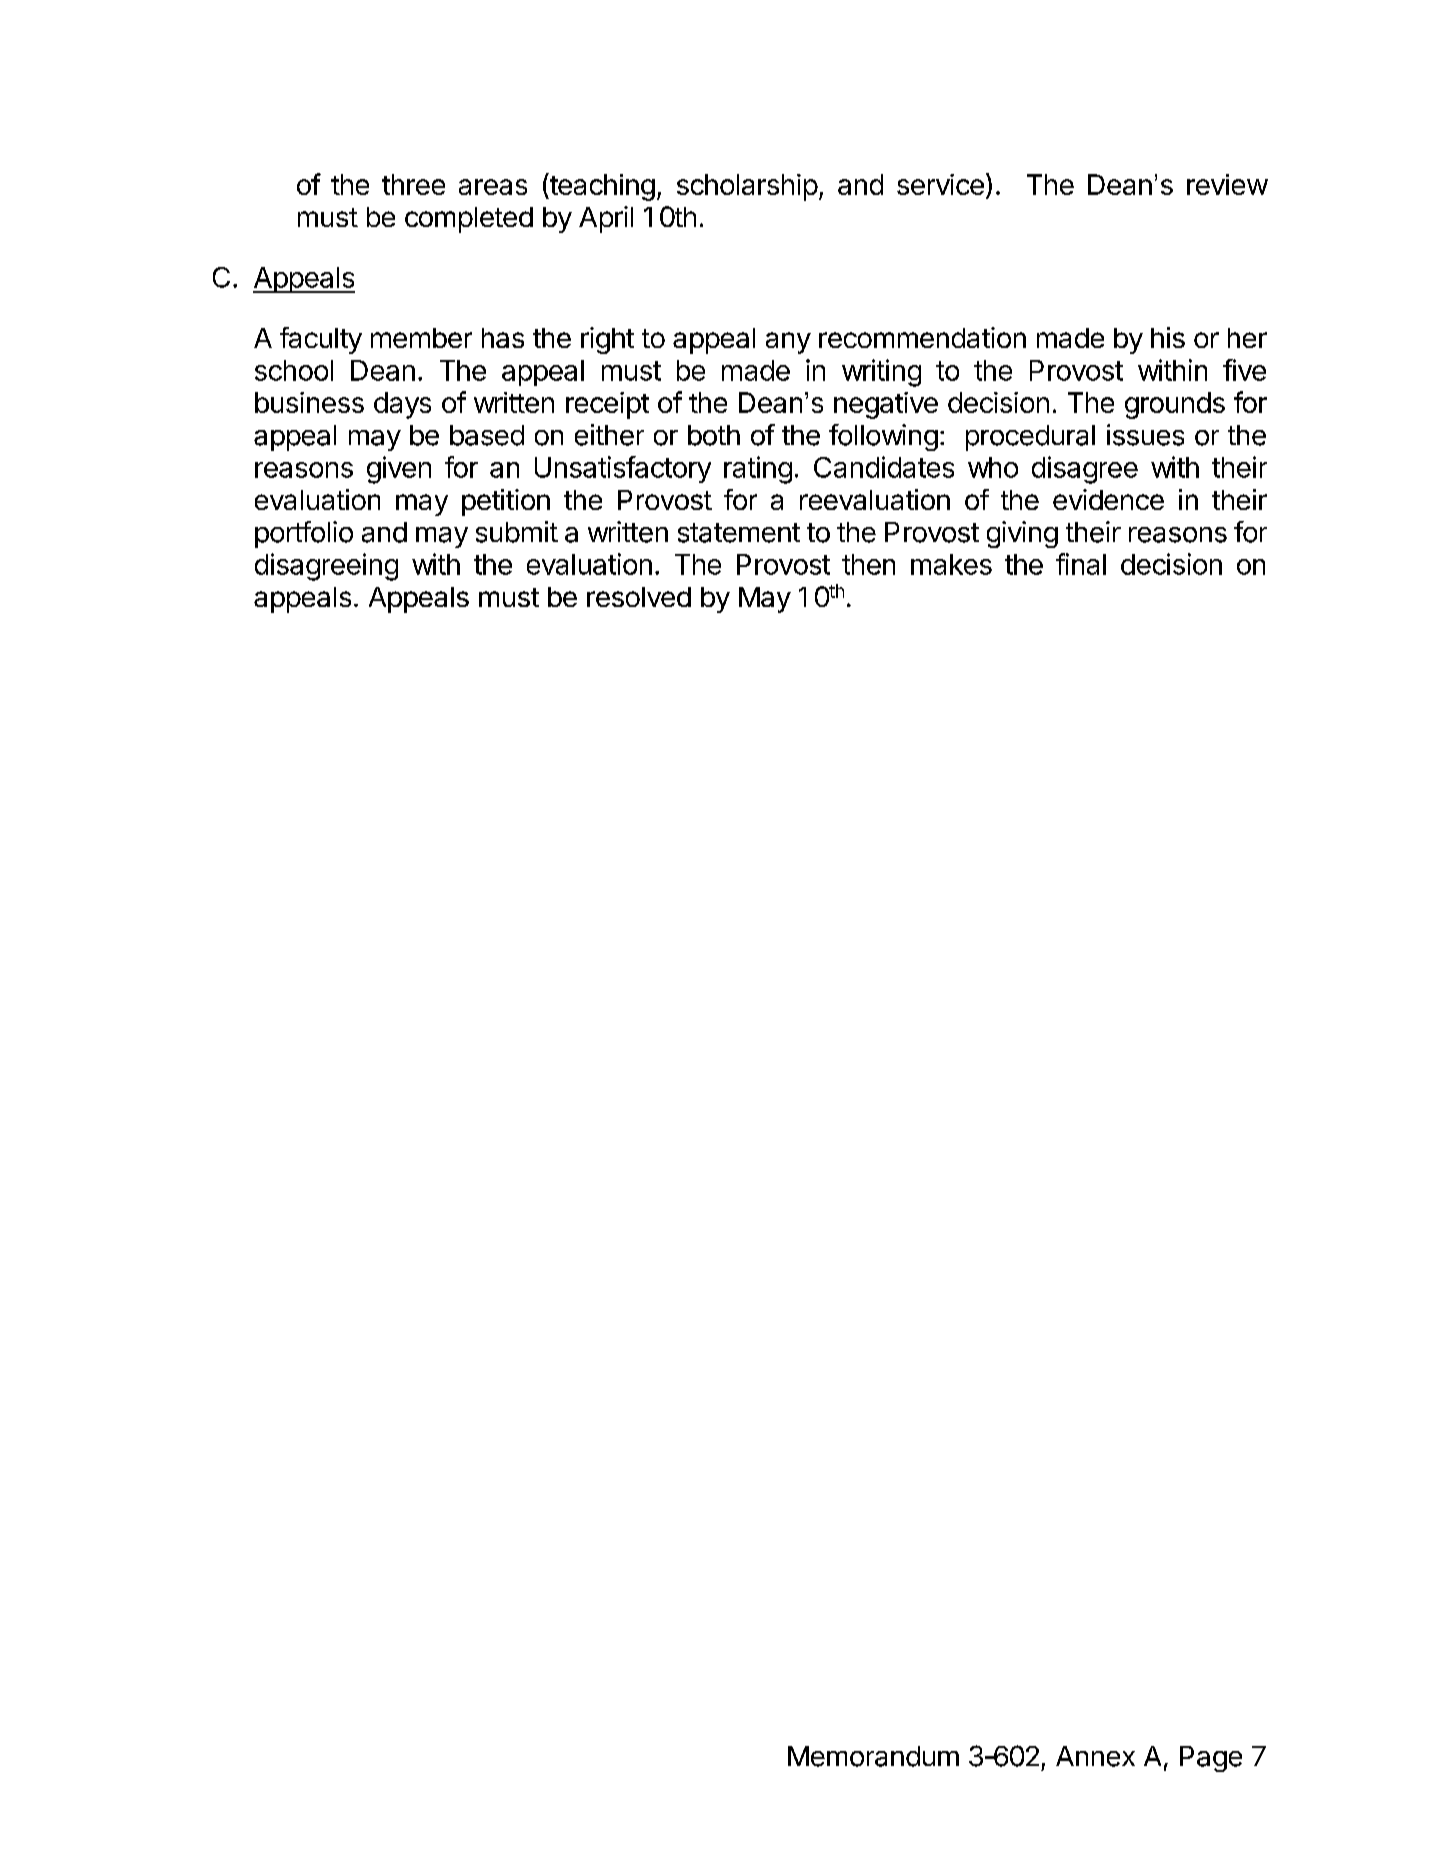 This screenshot has width=1435, height=1857. Describe the element at coordinates (1081, 564) in the screenshot. I see `final` at that location.
